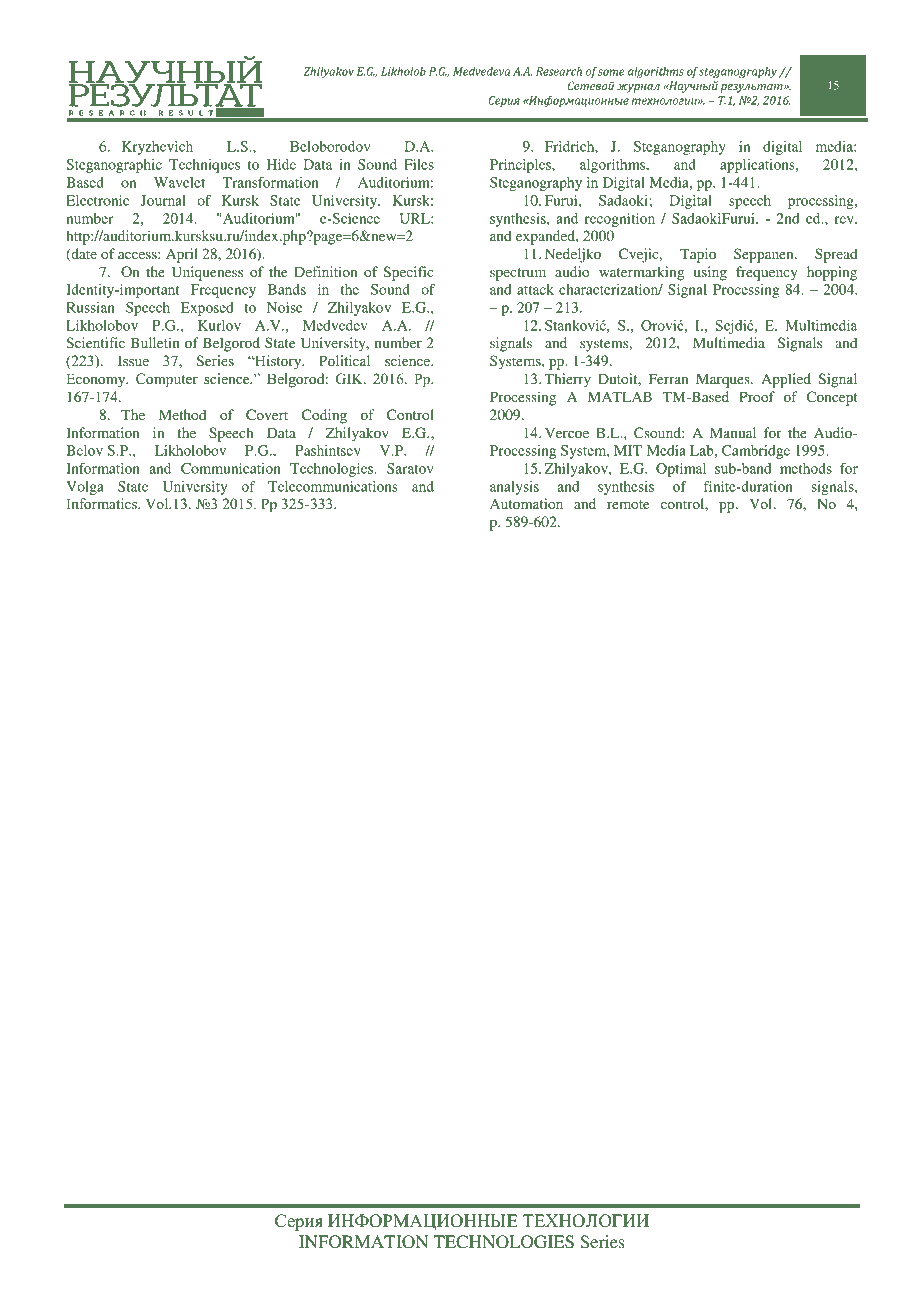 This page has width=924, height=1308. What do you see at coordinates (681, 470) in the page?
I see `Optimal` at bounding box center [681, 470].
